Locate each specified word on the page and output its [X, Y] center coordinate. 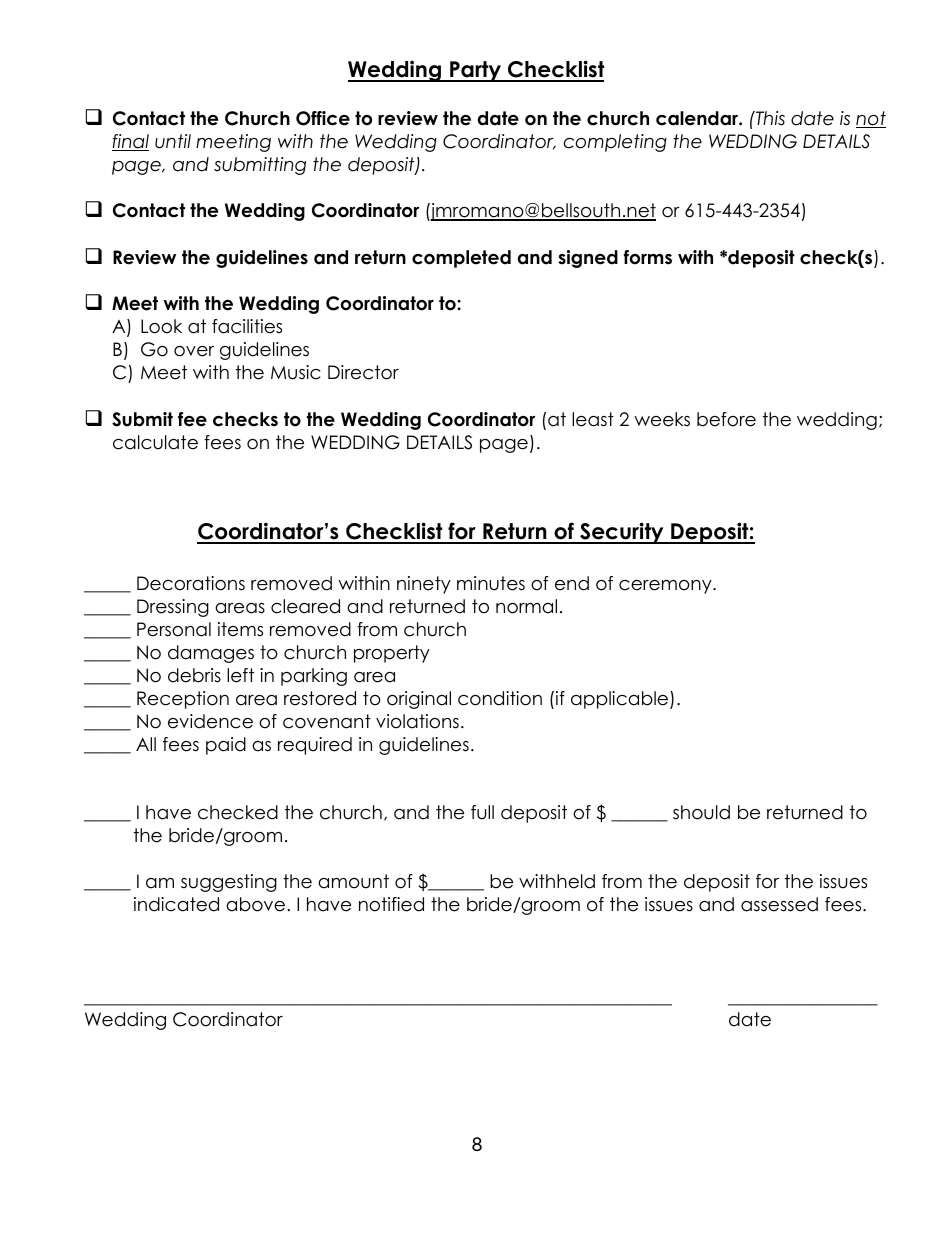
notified [391, 904]
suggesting [229, 883]
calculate [155, 442]
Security [622, 533]
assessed [779, 904]
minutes [491, 583]
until [173, 141]
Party [475, 71]
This [769, 118]
